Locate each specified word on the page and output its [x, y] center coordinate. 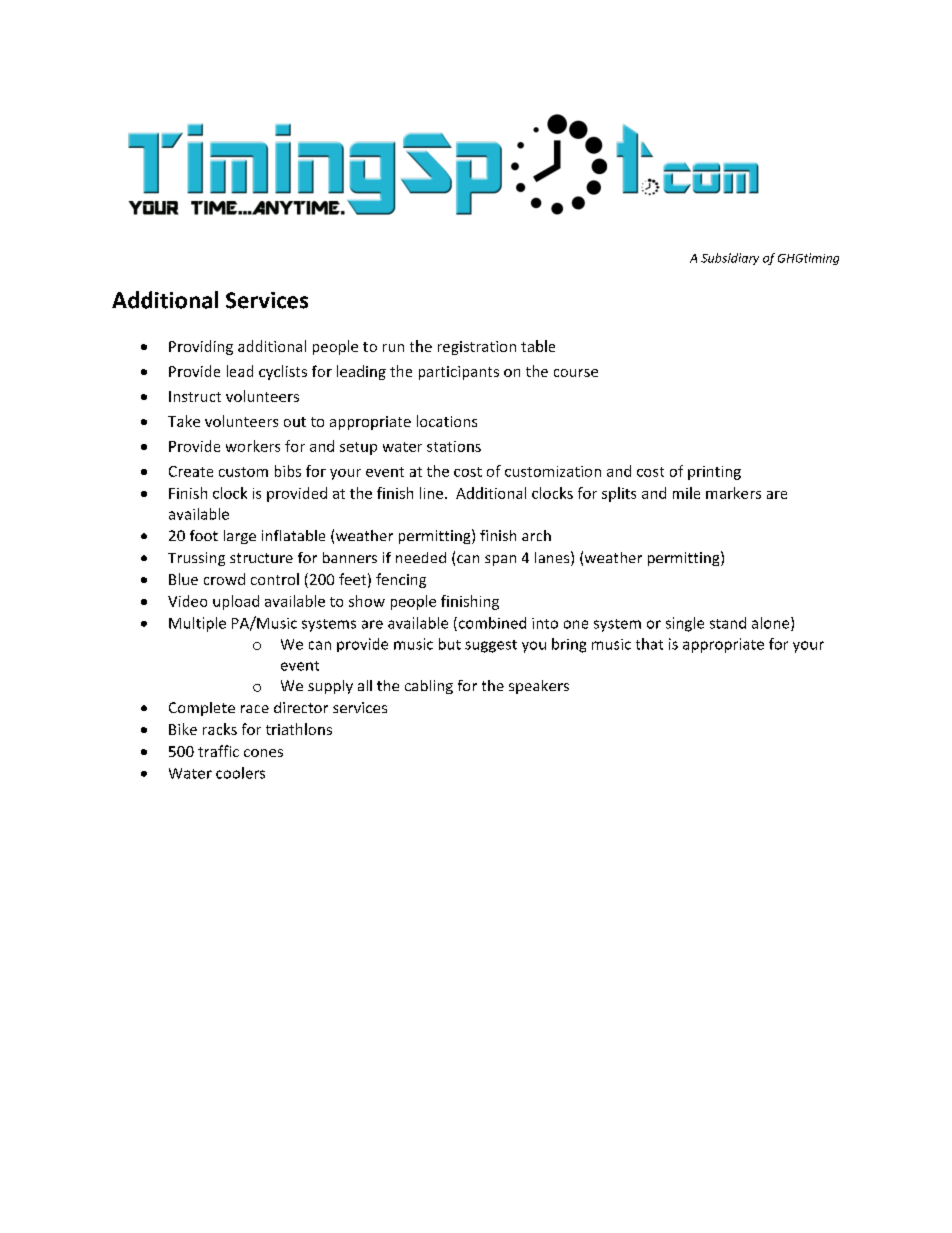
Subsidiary [730, 259]
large [240, 537]
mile [686, 493]
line [431, 493]
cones [263, 753]
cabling [429, 687]
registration [477, 348]
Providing [201, 347]
